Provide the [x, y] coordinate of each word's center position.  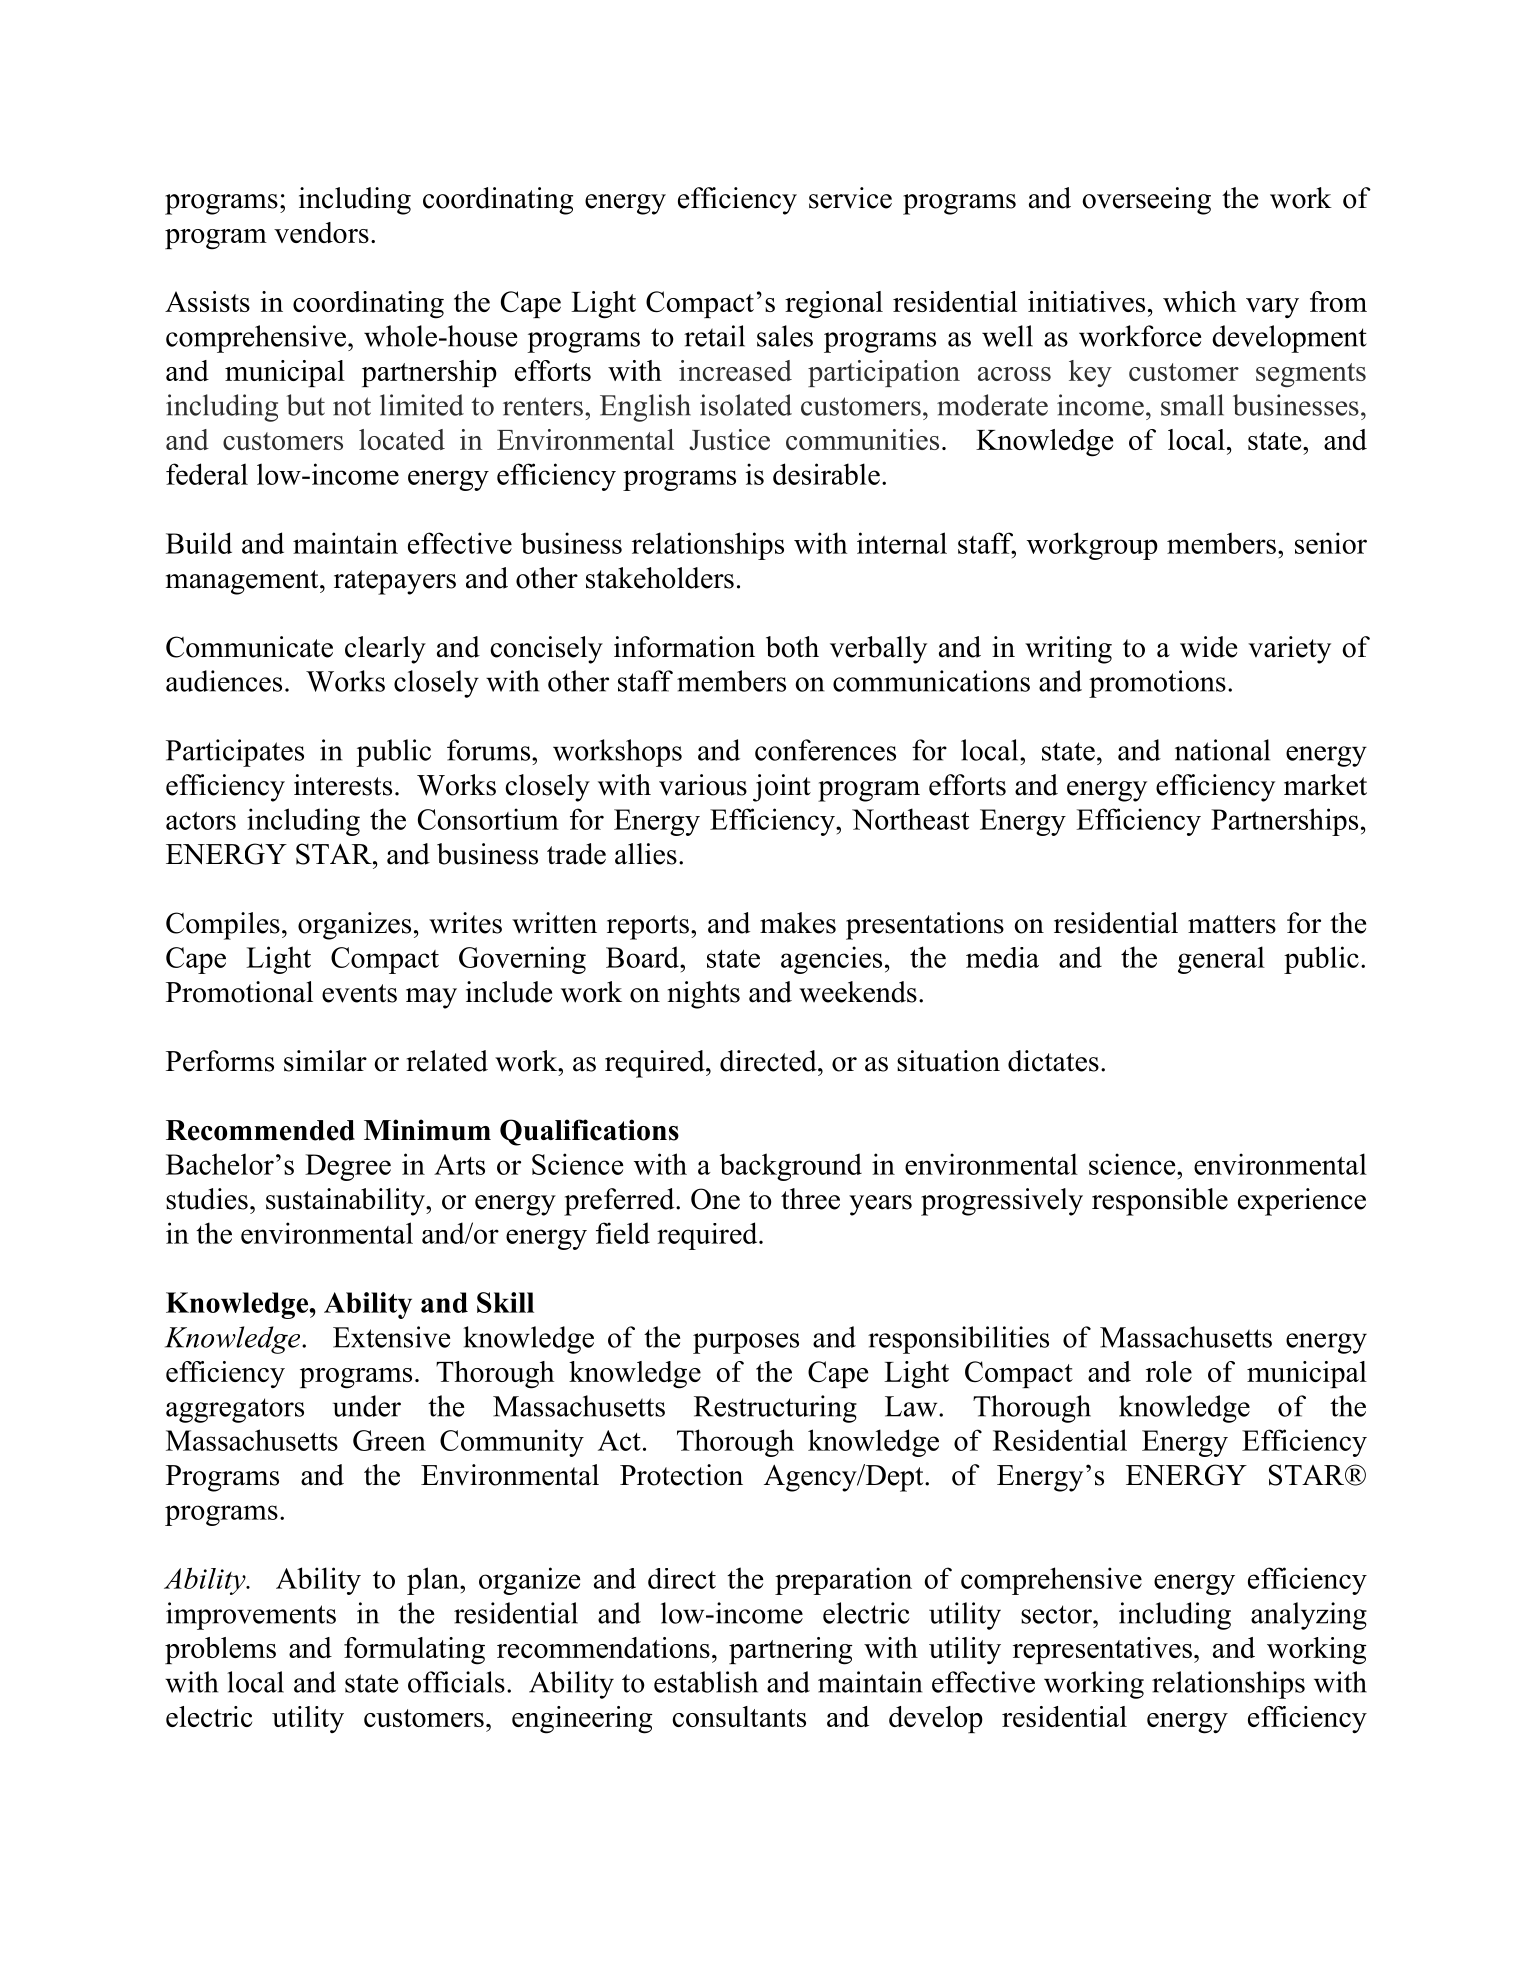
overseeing [1146, 201]
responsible [1160, 1202]
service [850, 198]
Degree [348, 1167]
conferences [825, 750]
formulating [414, 1651]
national [1222, 750]
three [810, 1199]
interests [343, 785]
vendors [321, 232]
